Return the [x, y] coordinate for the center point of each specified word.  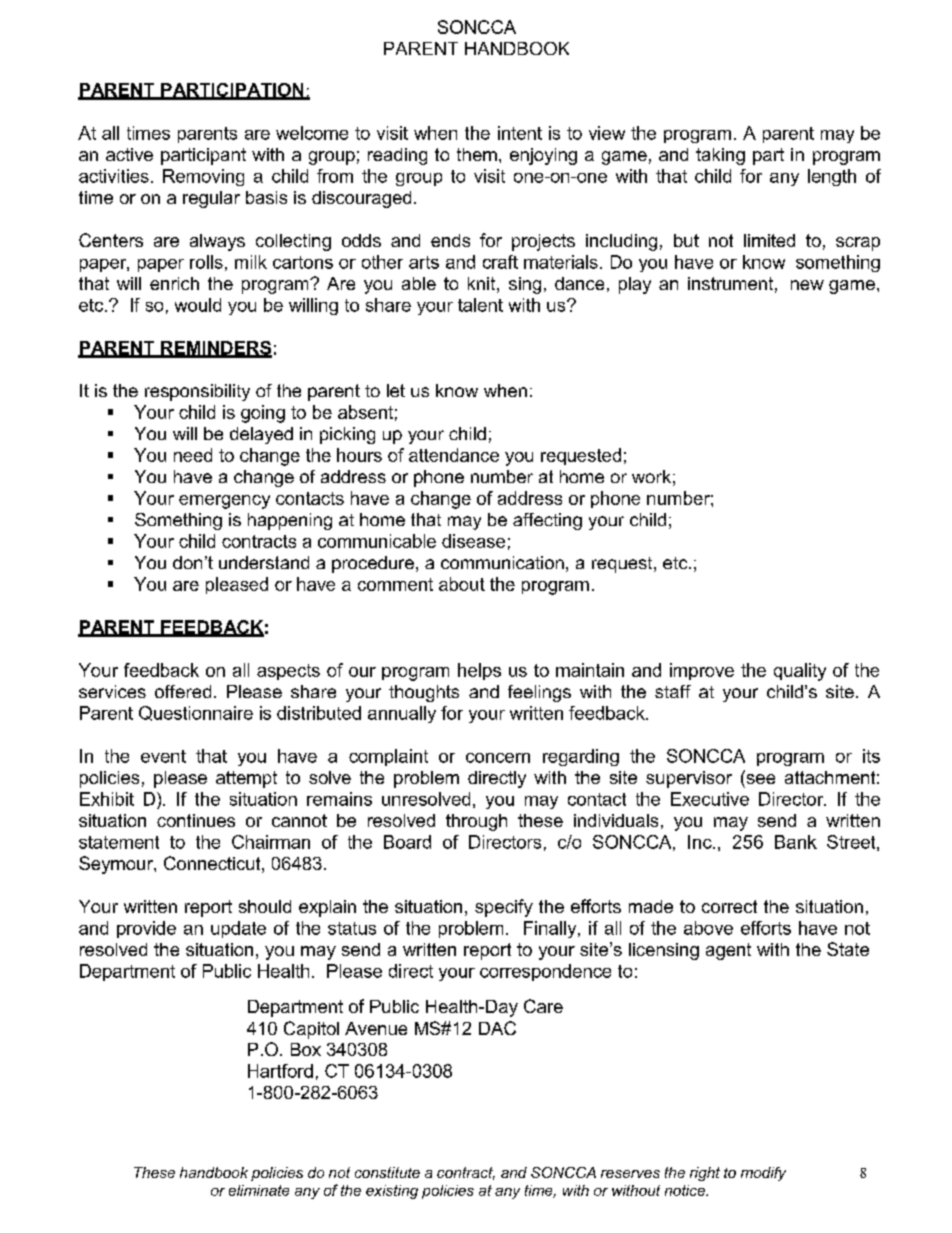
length [832, 177]
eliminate [259, 1190]
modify [763, 1174]
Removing [203, 177]
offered [183, 691]
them [477, 154]
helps [479, 671]
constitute [387, 1172]
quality [800, 672]
